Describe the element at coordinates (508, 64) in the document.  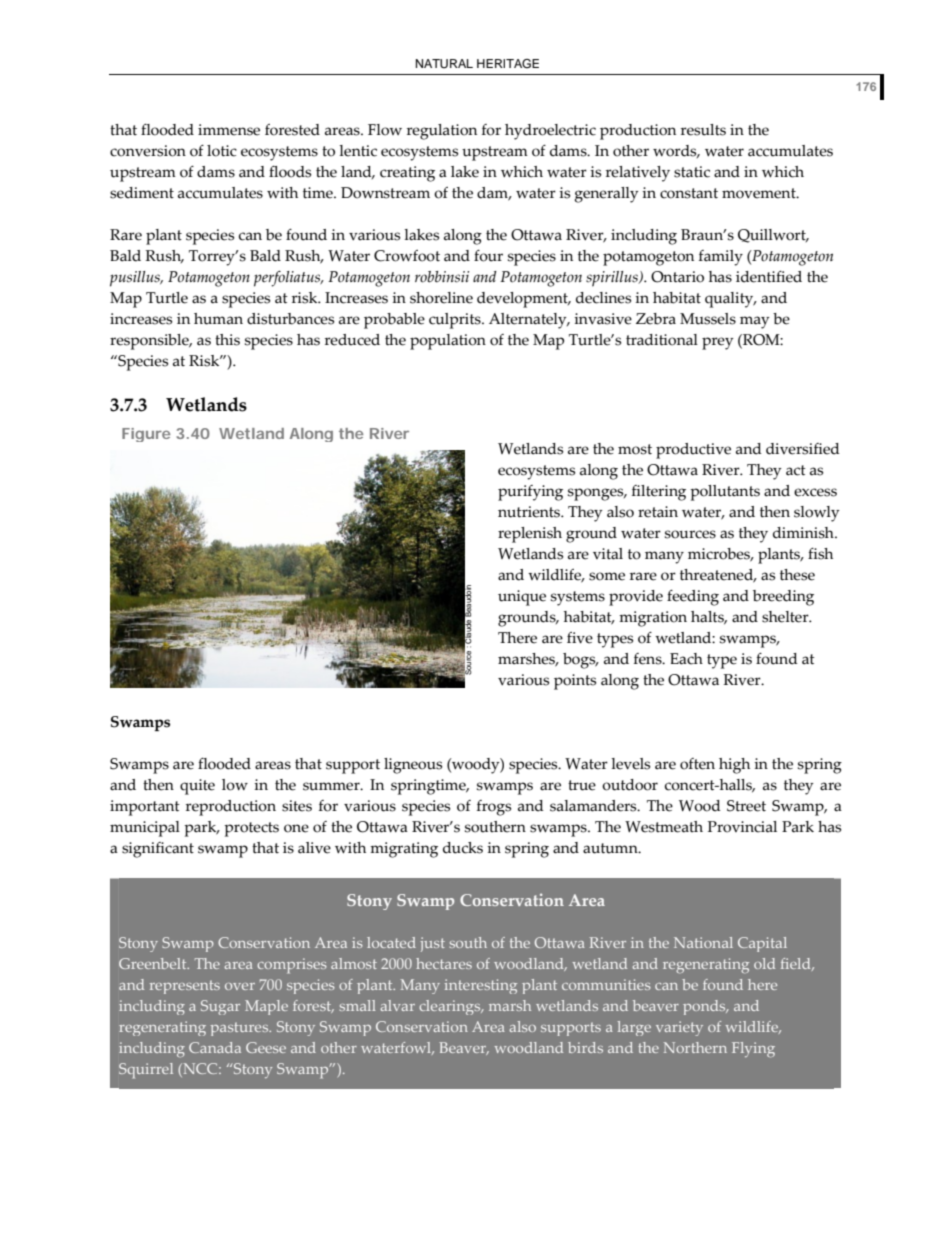
I see `HERITAGE` at that location.
